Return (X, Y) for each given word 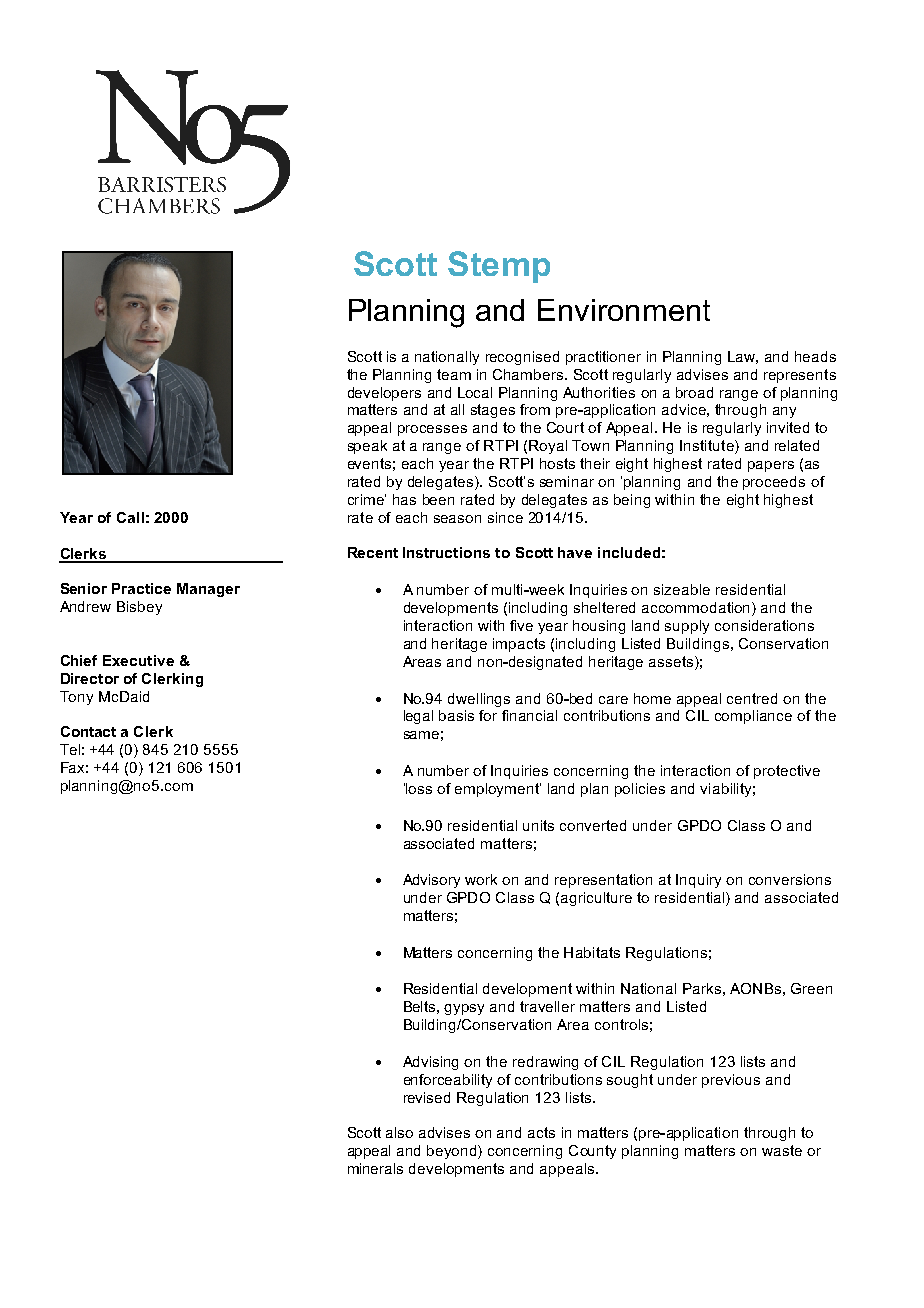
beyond (453, 1152)
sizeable (682, 589)
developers (384, 394)
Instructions (446, 552)
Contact (88, 731)
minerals (375, 1168)
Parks (702, 988)
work (481, 879)
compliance (753, 717)
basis (456, 715)
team (454, 374)
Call (130, 517)
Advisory (431, 881)
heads (815, 356)
